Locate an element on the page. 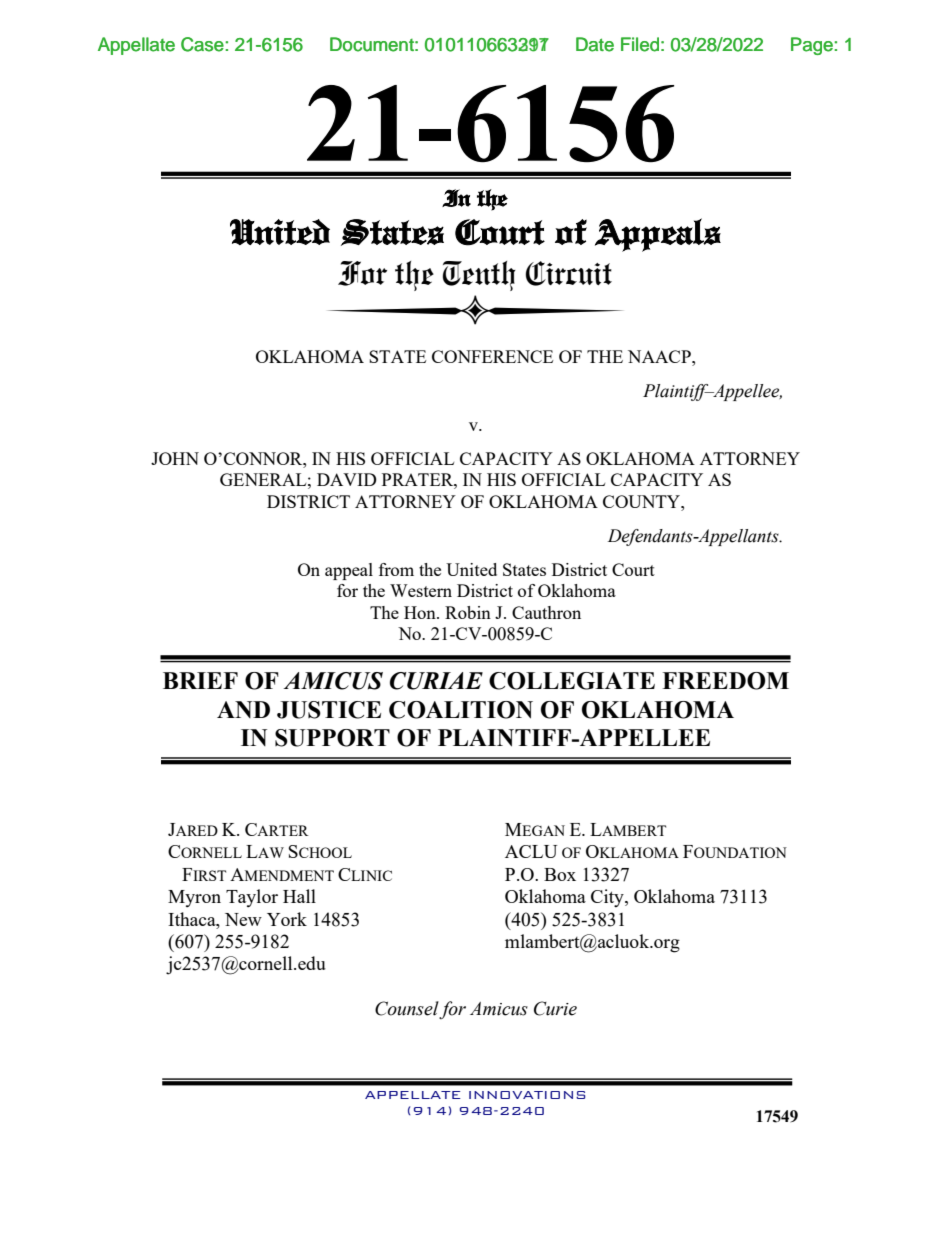 Image resolution: width=952 pixels, height=1233 pixels. FREEDOM is located at coordinates (725, 681).
